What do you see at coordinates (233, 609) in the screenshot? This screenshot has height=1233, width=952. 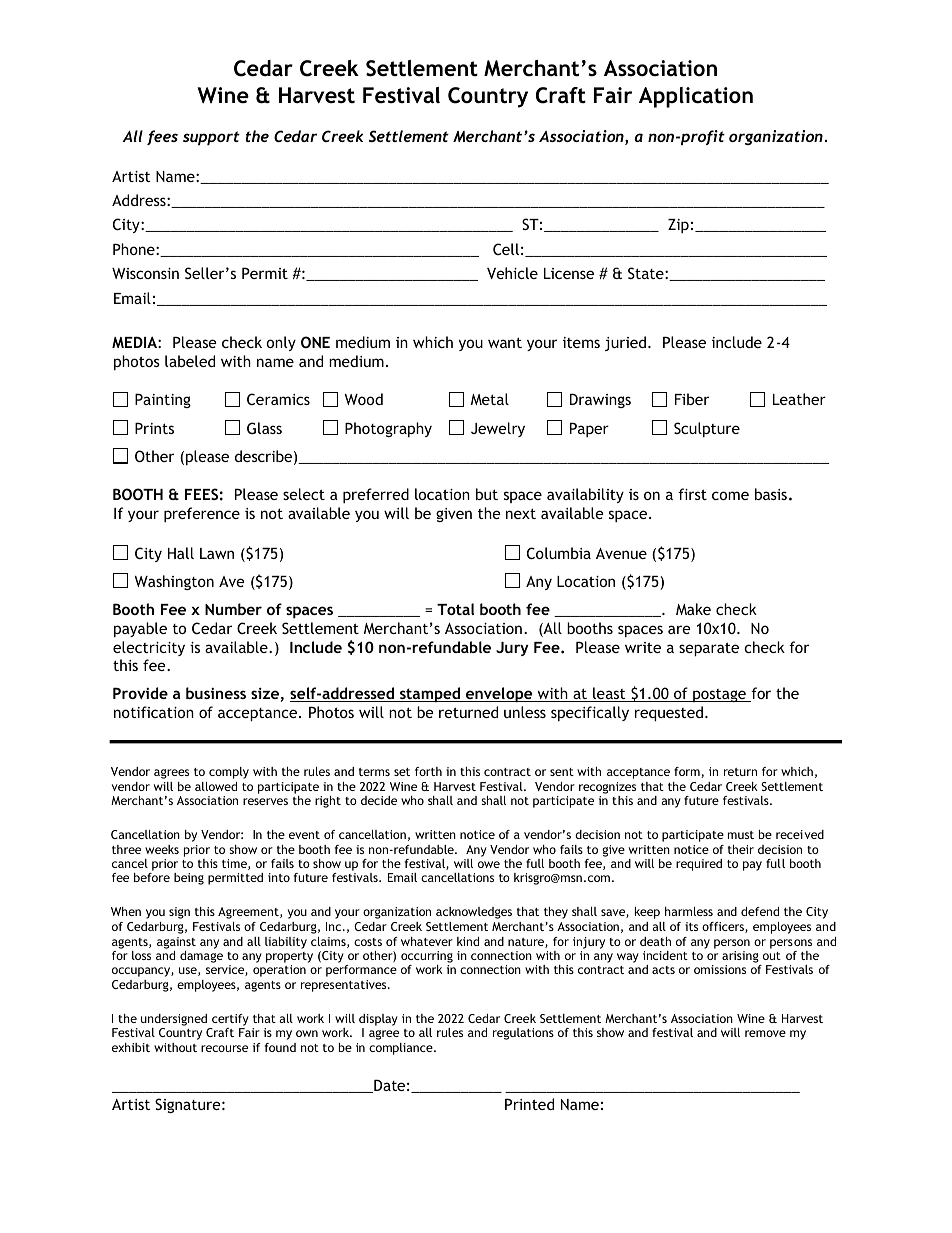 I see `Number` at bounding box center [233, 609].
